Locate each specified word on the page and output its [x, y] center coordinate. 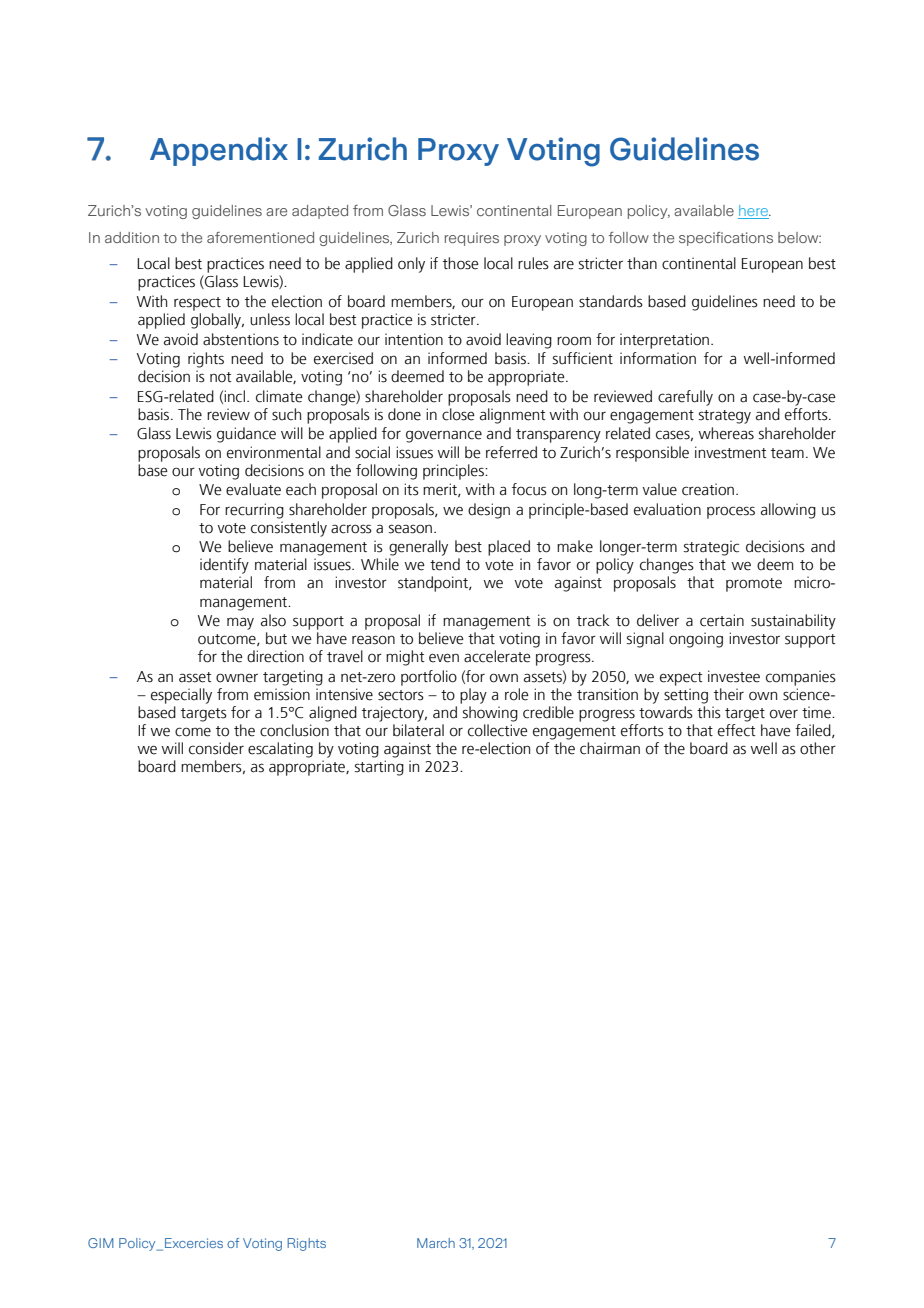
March [436, 1243]
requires [472, 239]
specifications [726, 239]
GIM [101, 1243]
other [818, 748]
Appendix [219, 151]
